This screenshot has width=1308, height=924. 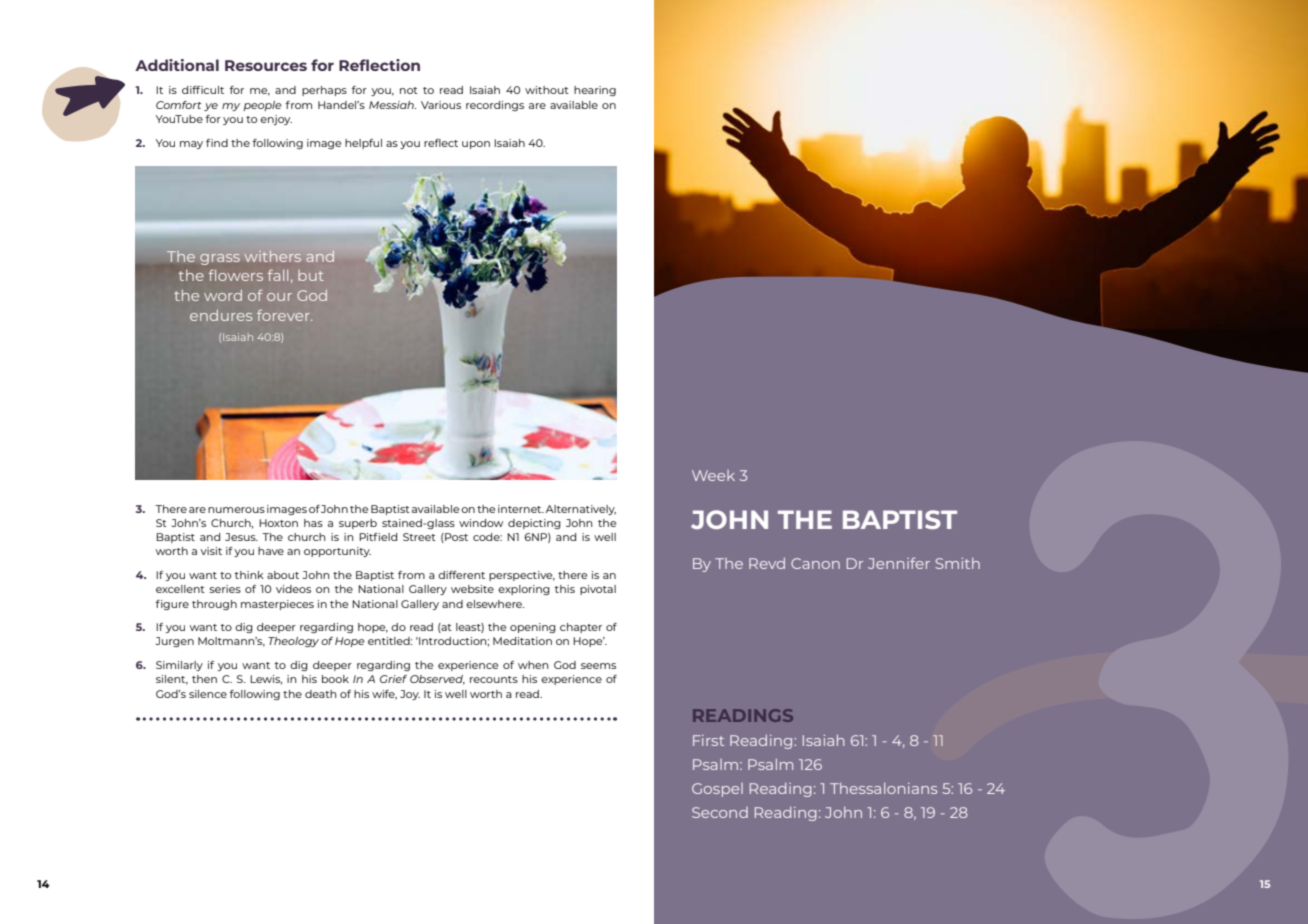 I want to click on hearing, so click(x=595, y=91).
